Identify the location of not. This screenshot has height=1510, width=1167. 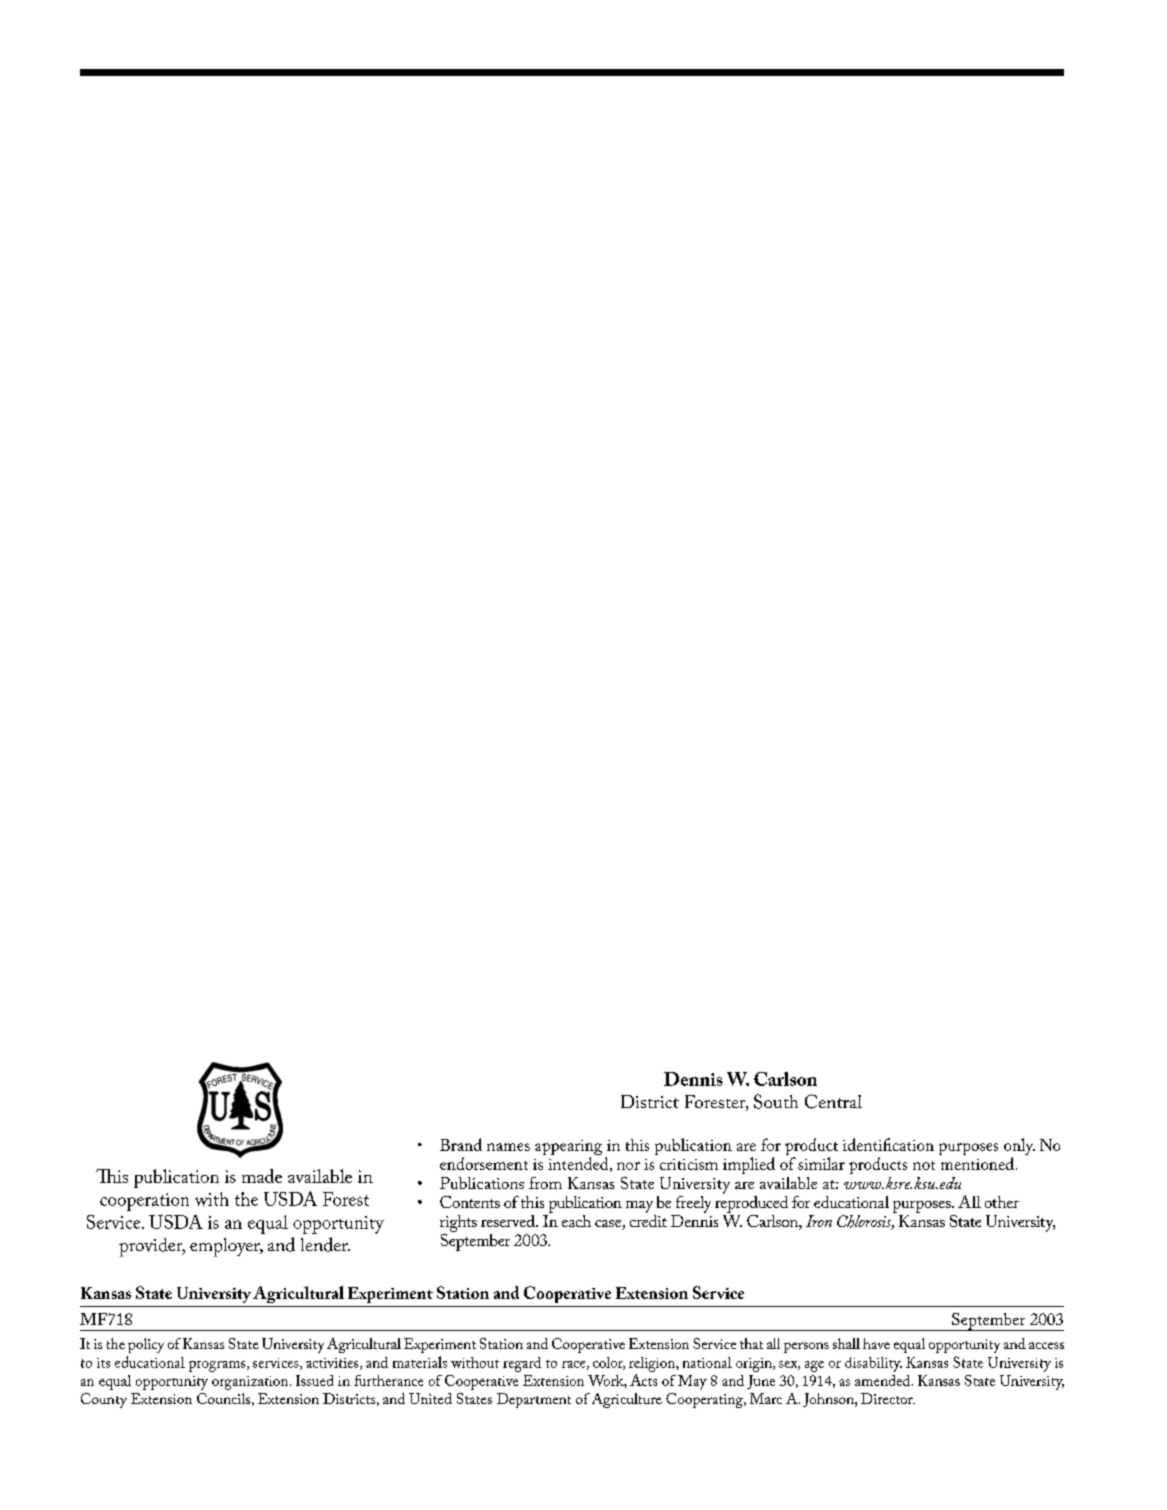
(924, 1165).
